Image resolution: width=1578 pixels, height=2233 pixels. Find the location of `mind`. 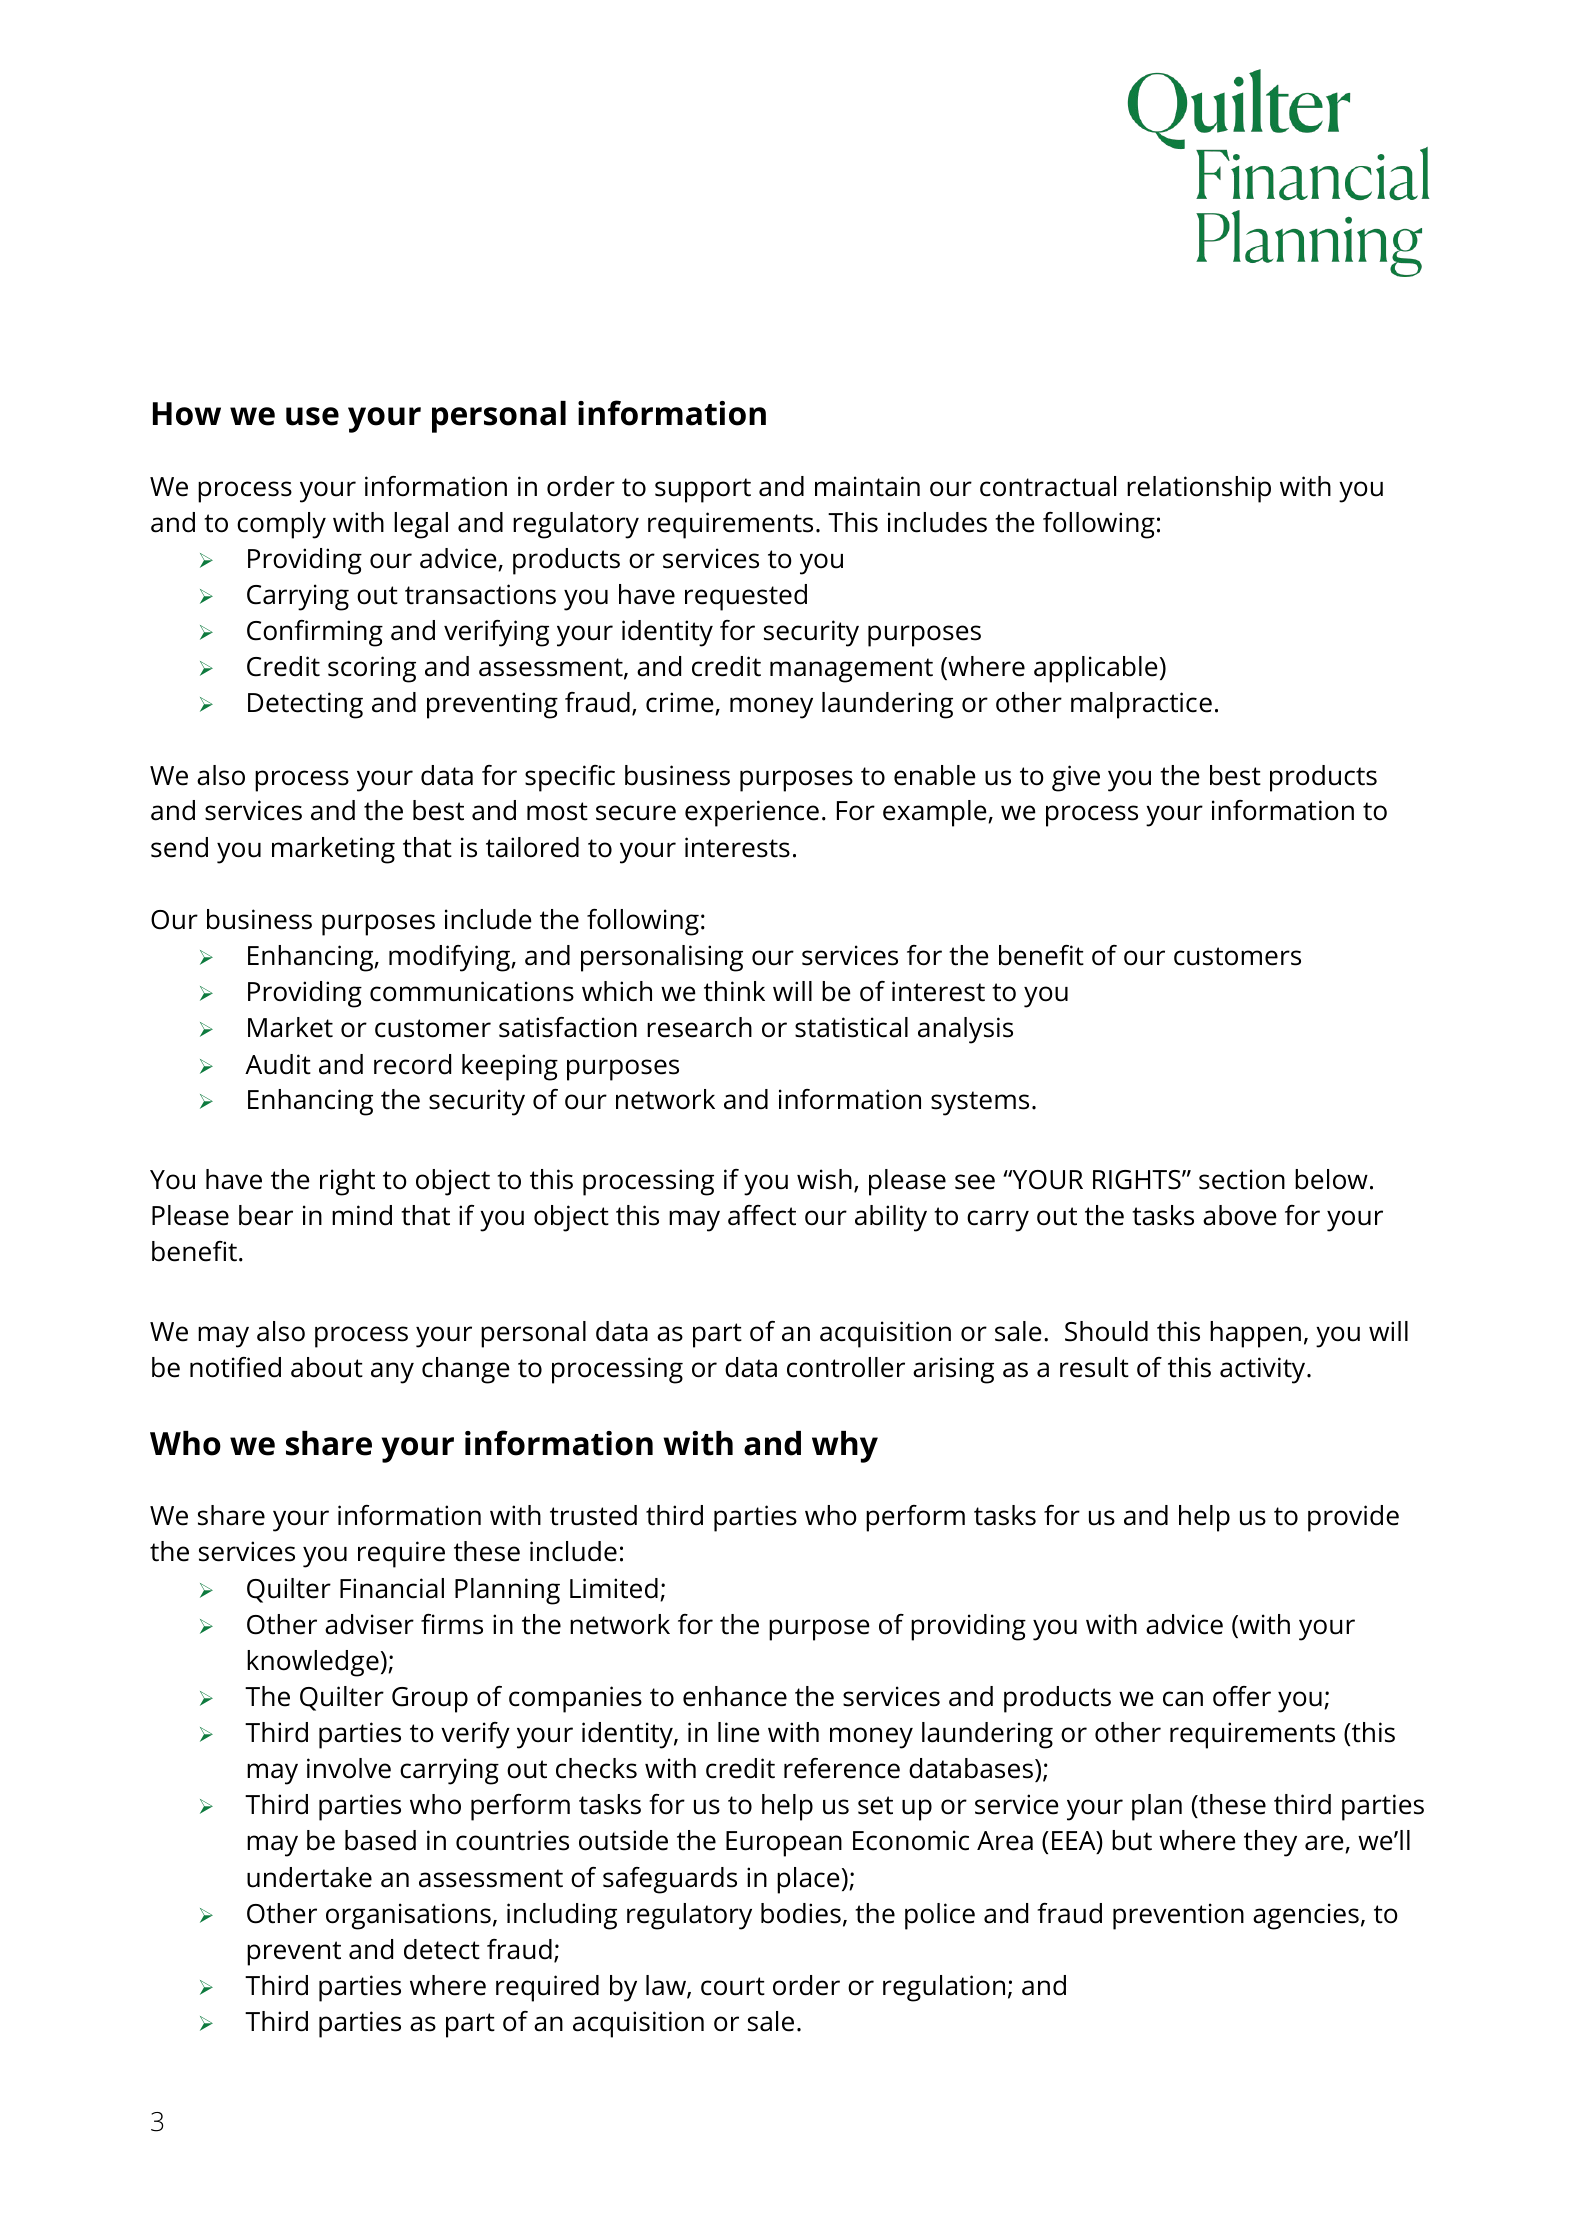

mind is located at coordinates (362, 1215).
